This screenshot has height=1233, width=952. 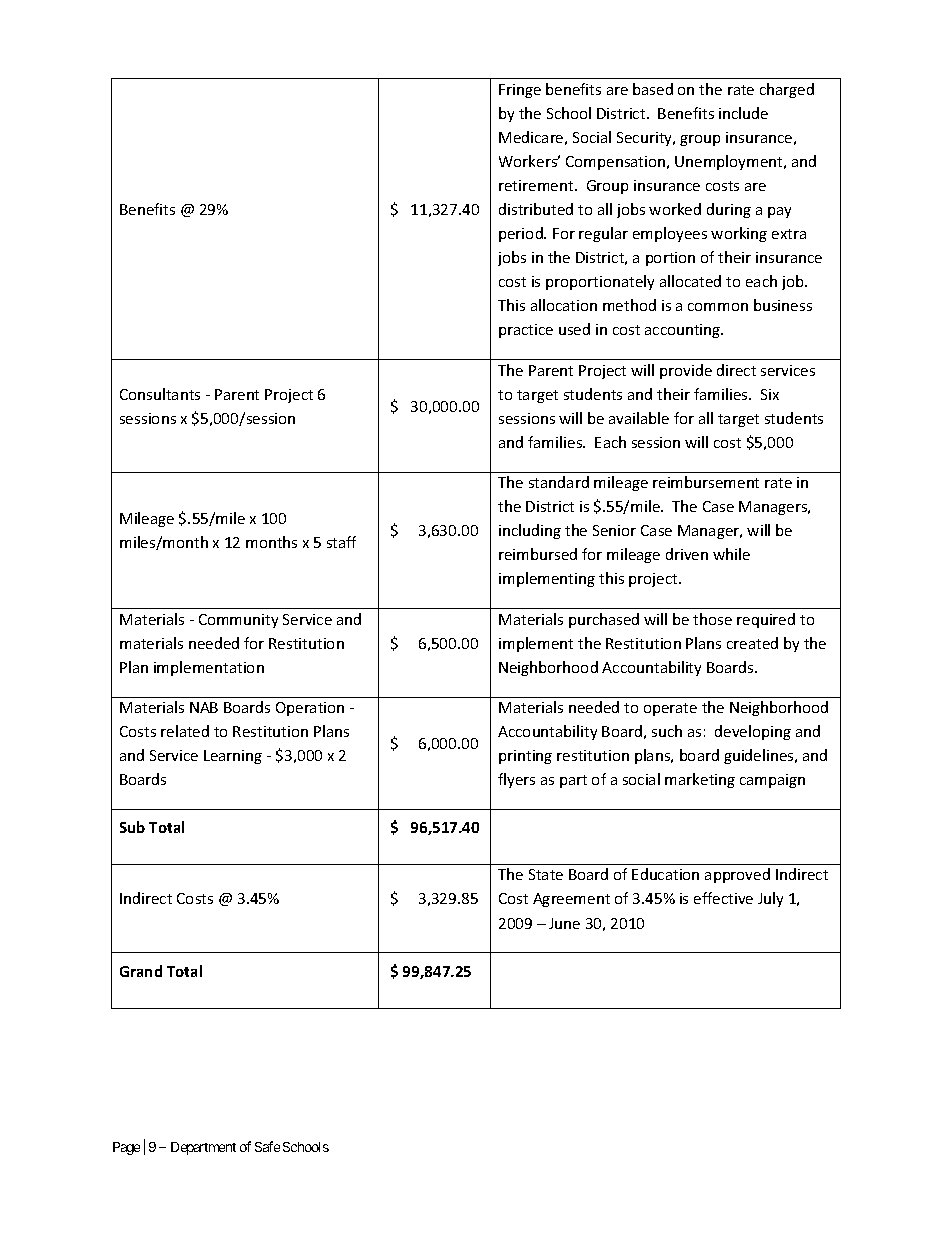 I want to click on State, so click(x=546, y=874).
